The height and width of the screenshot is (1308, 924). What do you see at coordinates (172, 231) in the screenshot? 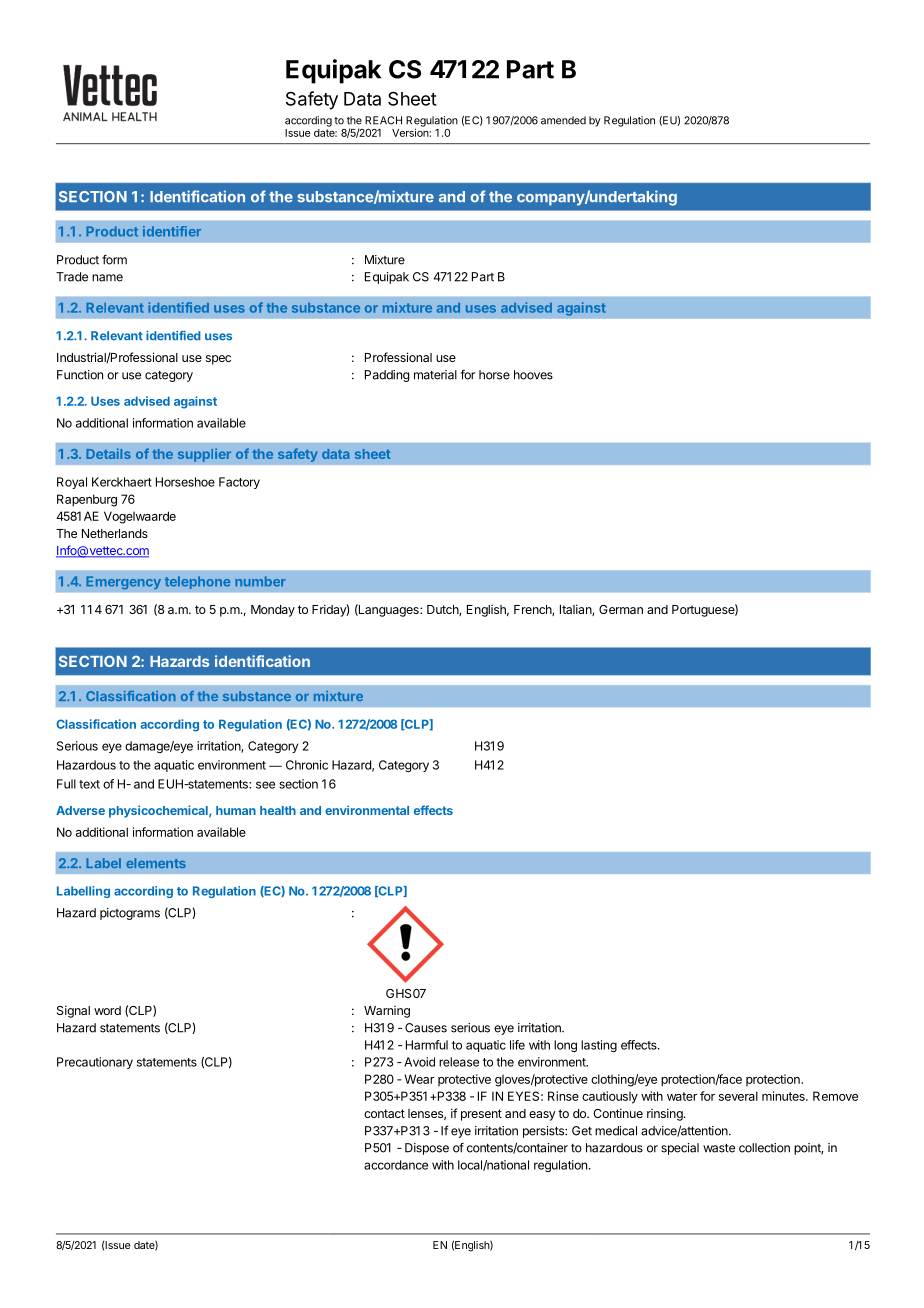
I see `identifier` at bounding box center [172, 231].
